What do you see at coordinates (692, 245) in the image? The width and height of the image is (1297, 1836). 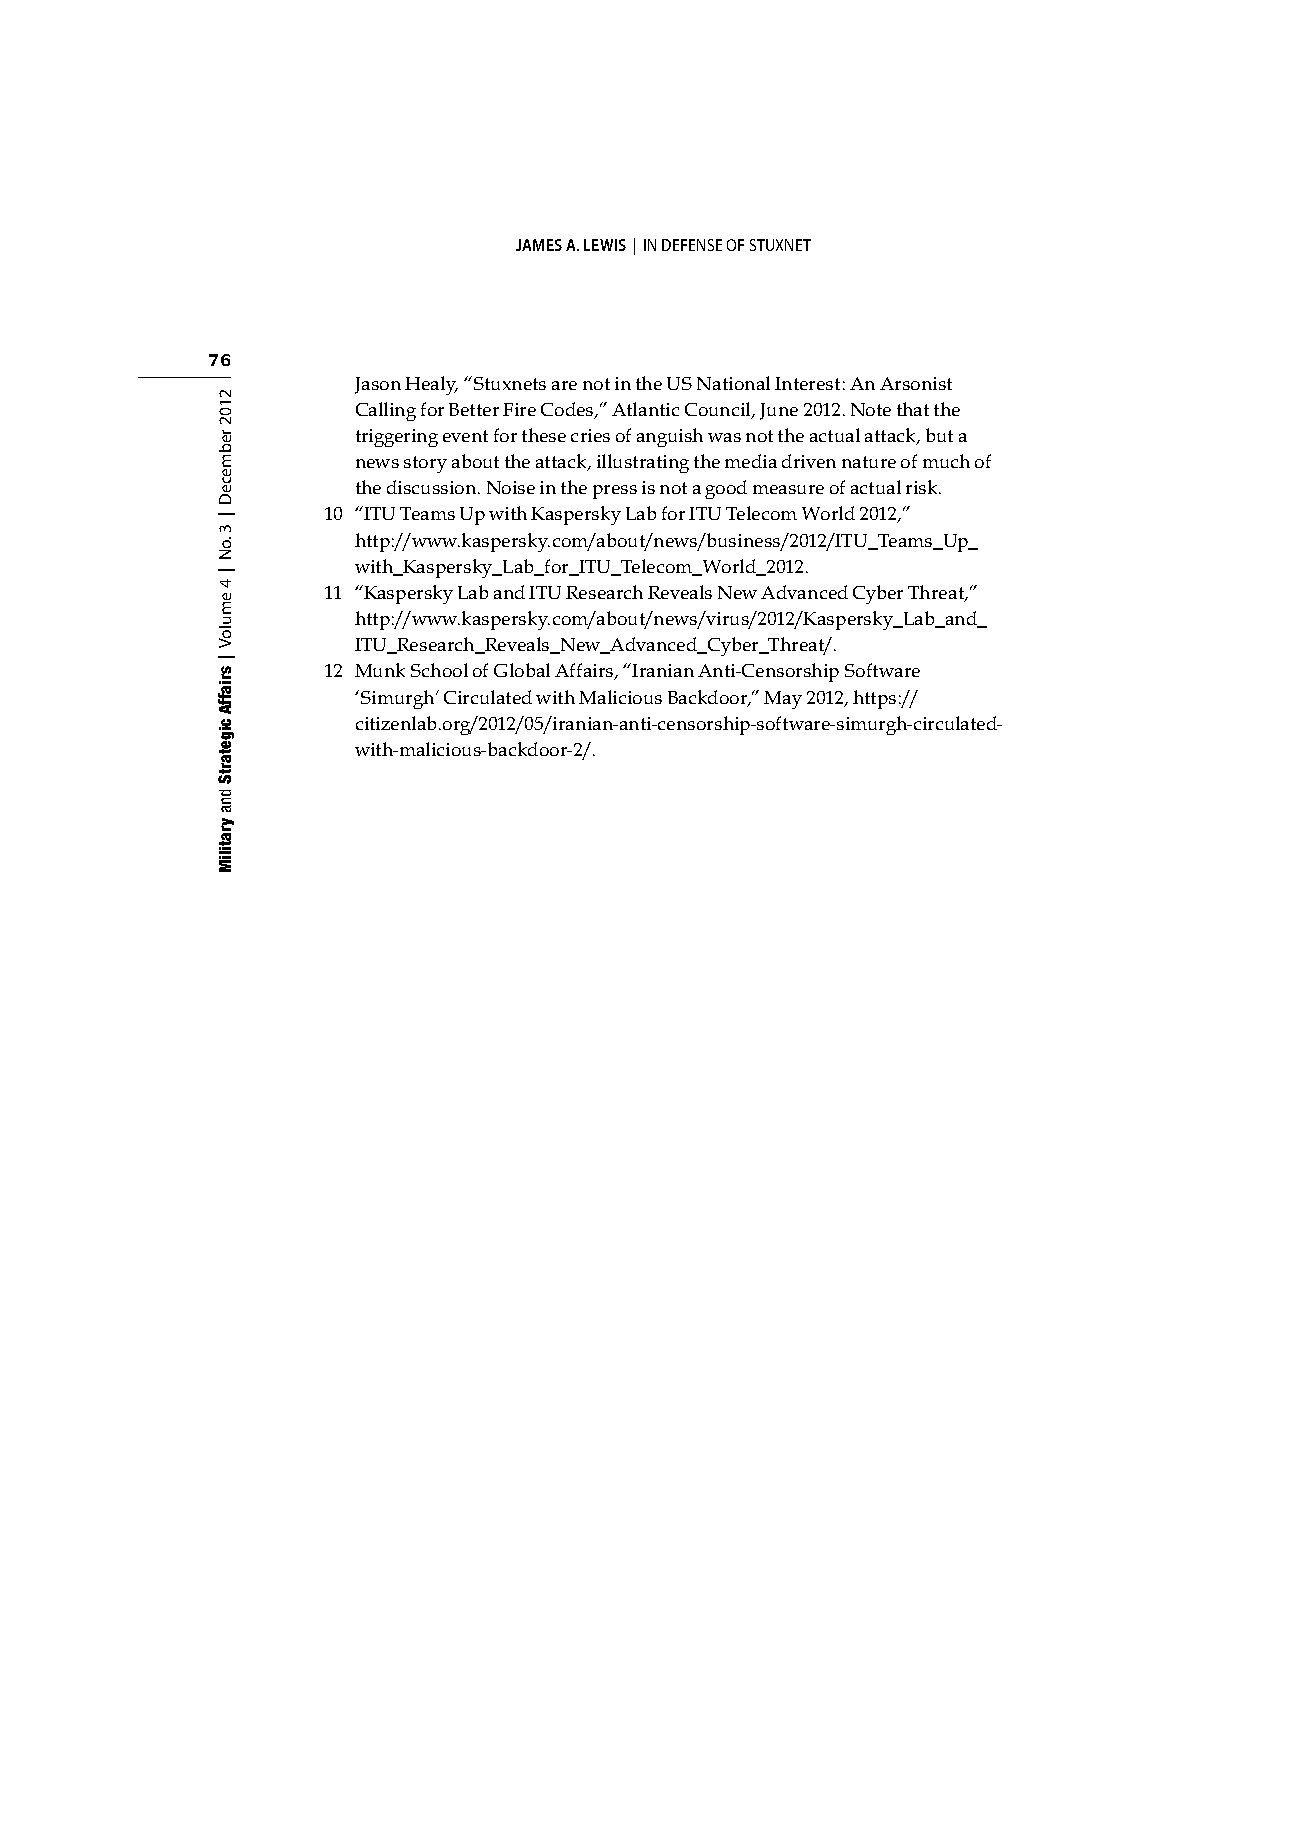 I see `DEFENSE` at bounding box center [692, 245].
